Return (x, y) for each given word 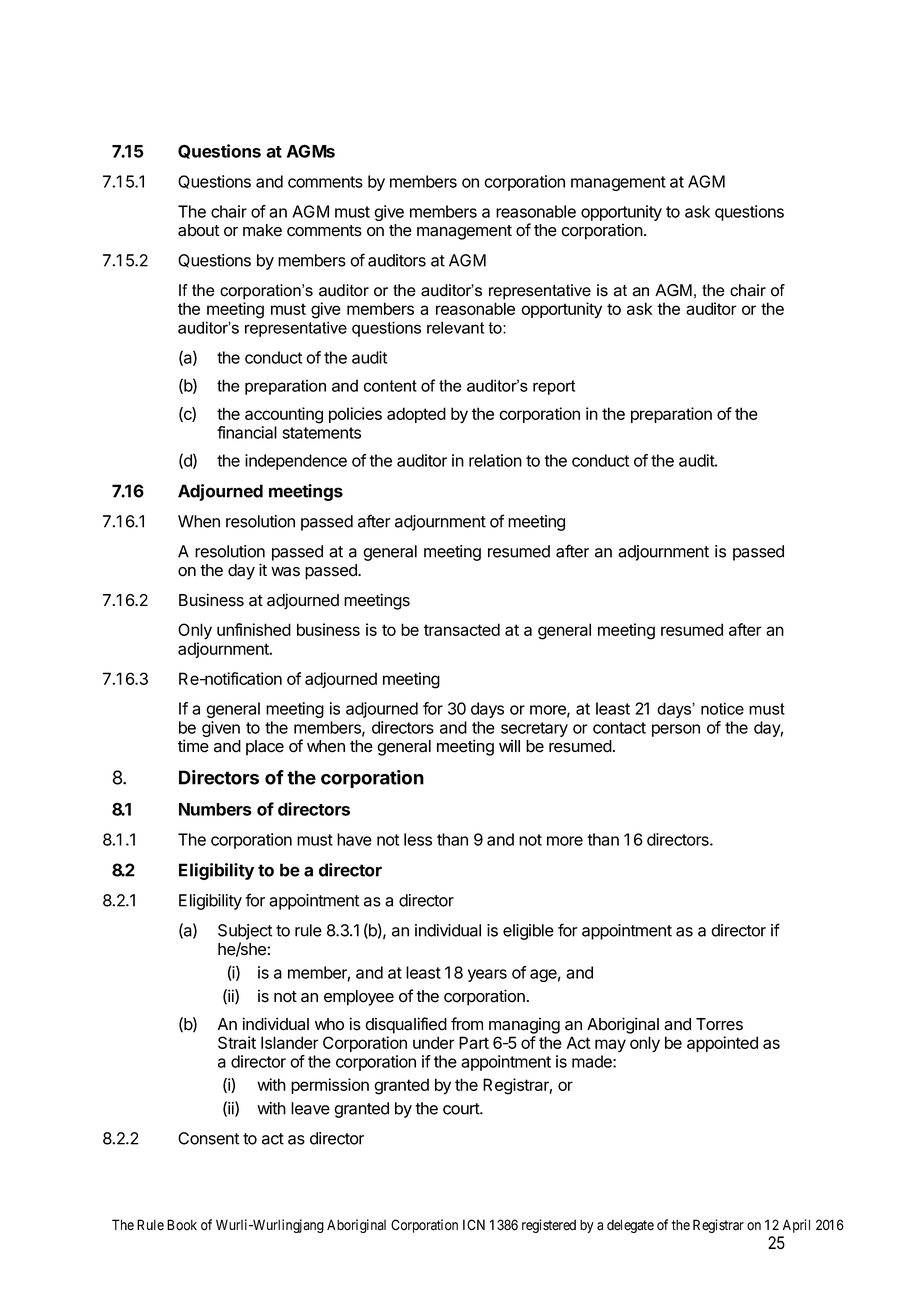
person (676, 730)
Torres (719, 1024)
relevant (455, 327)
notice (722, 708)
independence (296, 462)
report (554, 387)
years (487, 975)
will (509, 745)
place (265, 748)
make (262, 230)
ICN (474, 1225)
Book (182, 1225)
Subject (245, 932)
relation (495, 460)
